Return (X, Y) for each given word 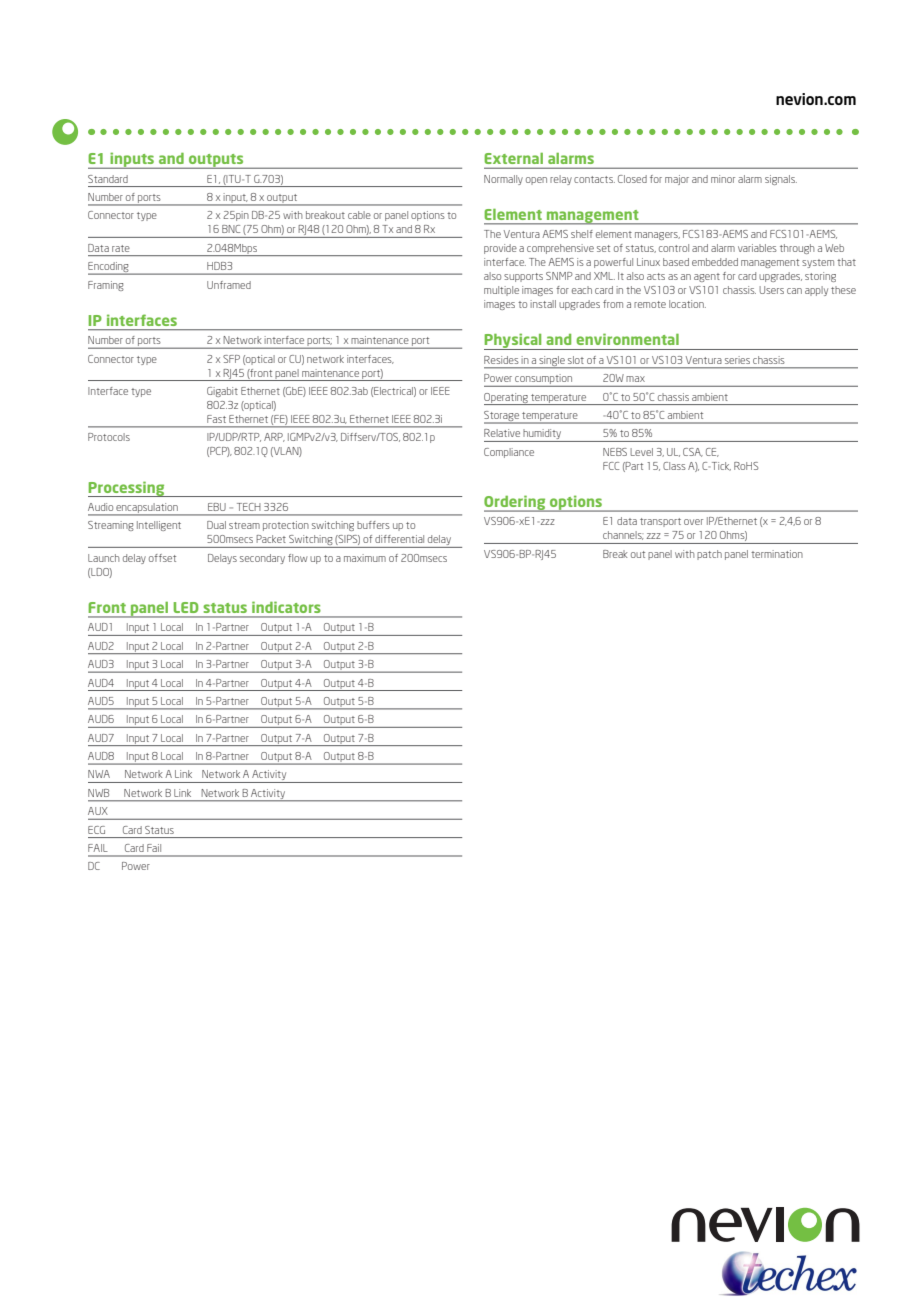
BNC (231, 229)
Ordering (516, 503)
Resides (501, 360)
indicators (286, 607)
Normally (503, 180)
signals (781, 180)
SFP (231, 359)
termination (777, 554)
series (737, 360)
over (693, 522)
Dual (216, 525)
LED (186, 607)
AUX (98, 811)
